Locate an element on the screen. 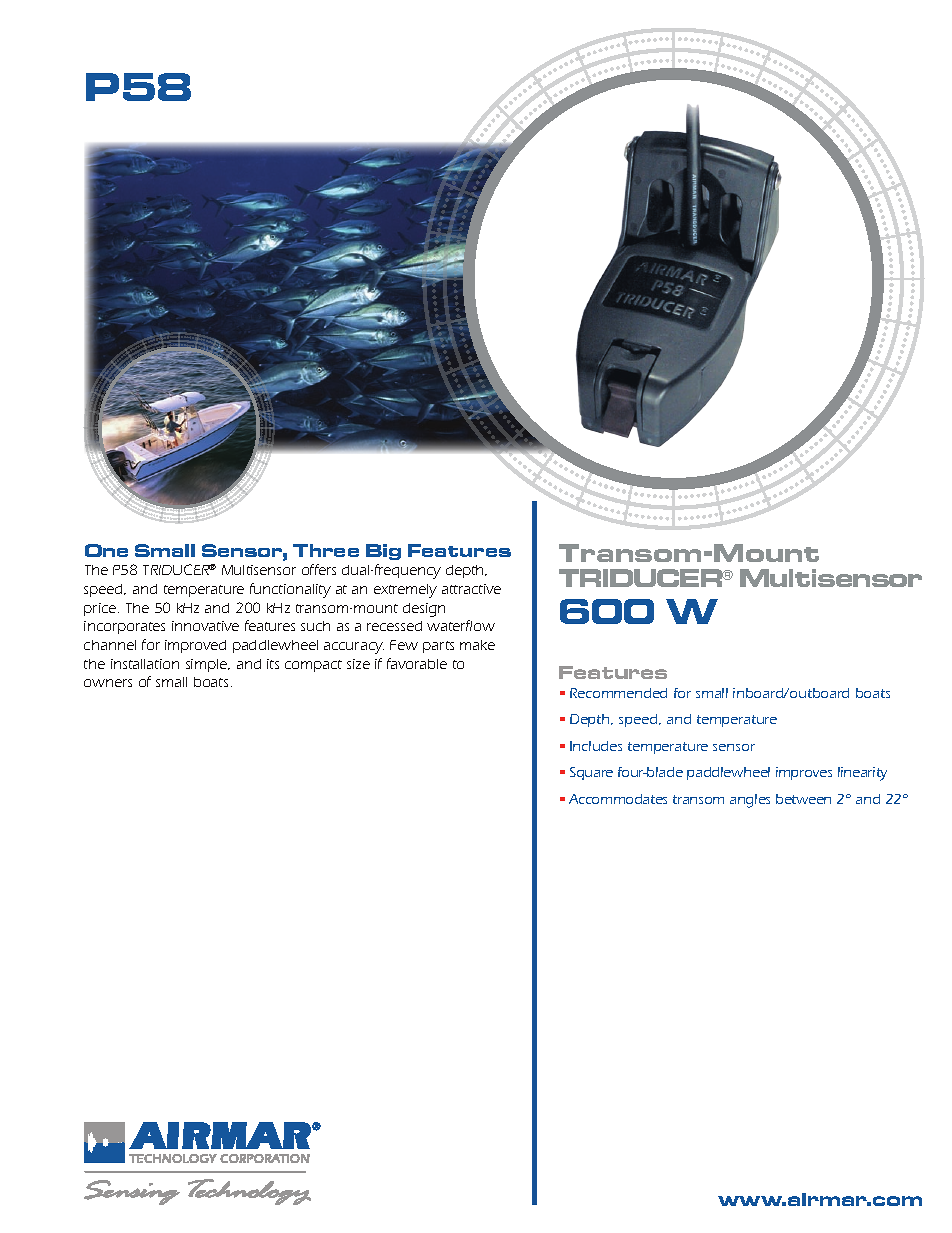 The width and height of the screenshot is (952, 1233). improves is located at coordinates (804, 773).
